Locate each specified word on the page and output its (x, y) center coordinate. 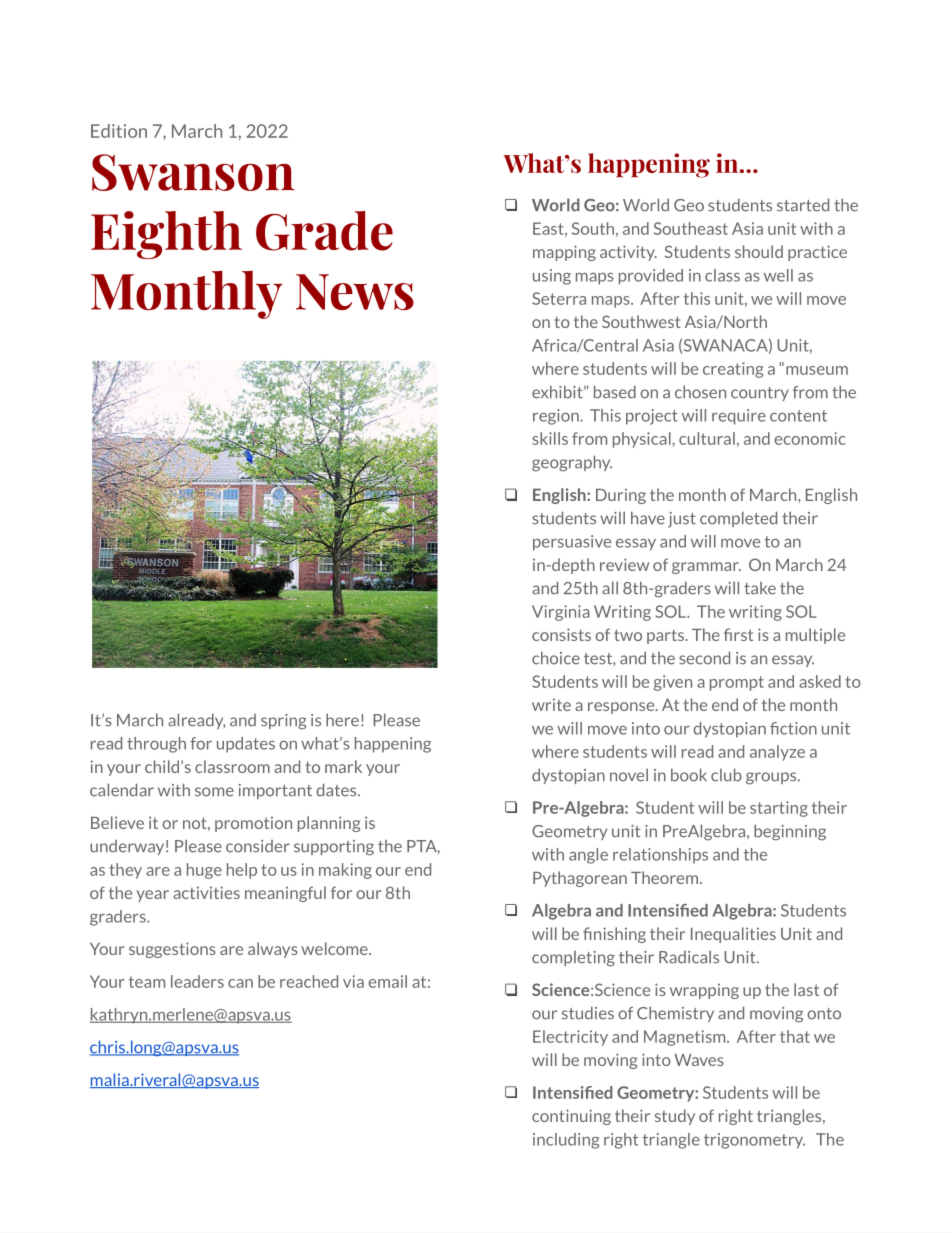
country (760, 394)
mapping (564, 253)
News (355, 292)
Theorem (666, 877)
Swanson (193, 172)
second (704, 658)
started (803, 205)
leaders (197, 981)
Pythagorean (580, 879)
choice (556, 658)
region (557, 417)
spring (284, 722)
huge (204, 871)
